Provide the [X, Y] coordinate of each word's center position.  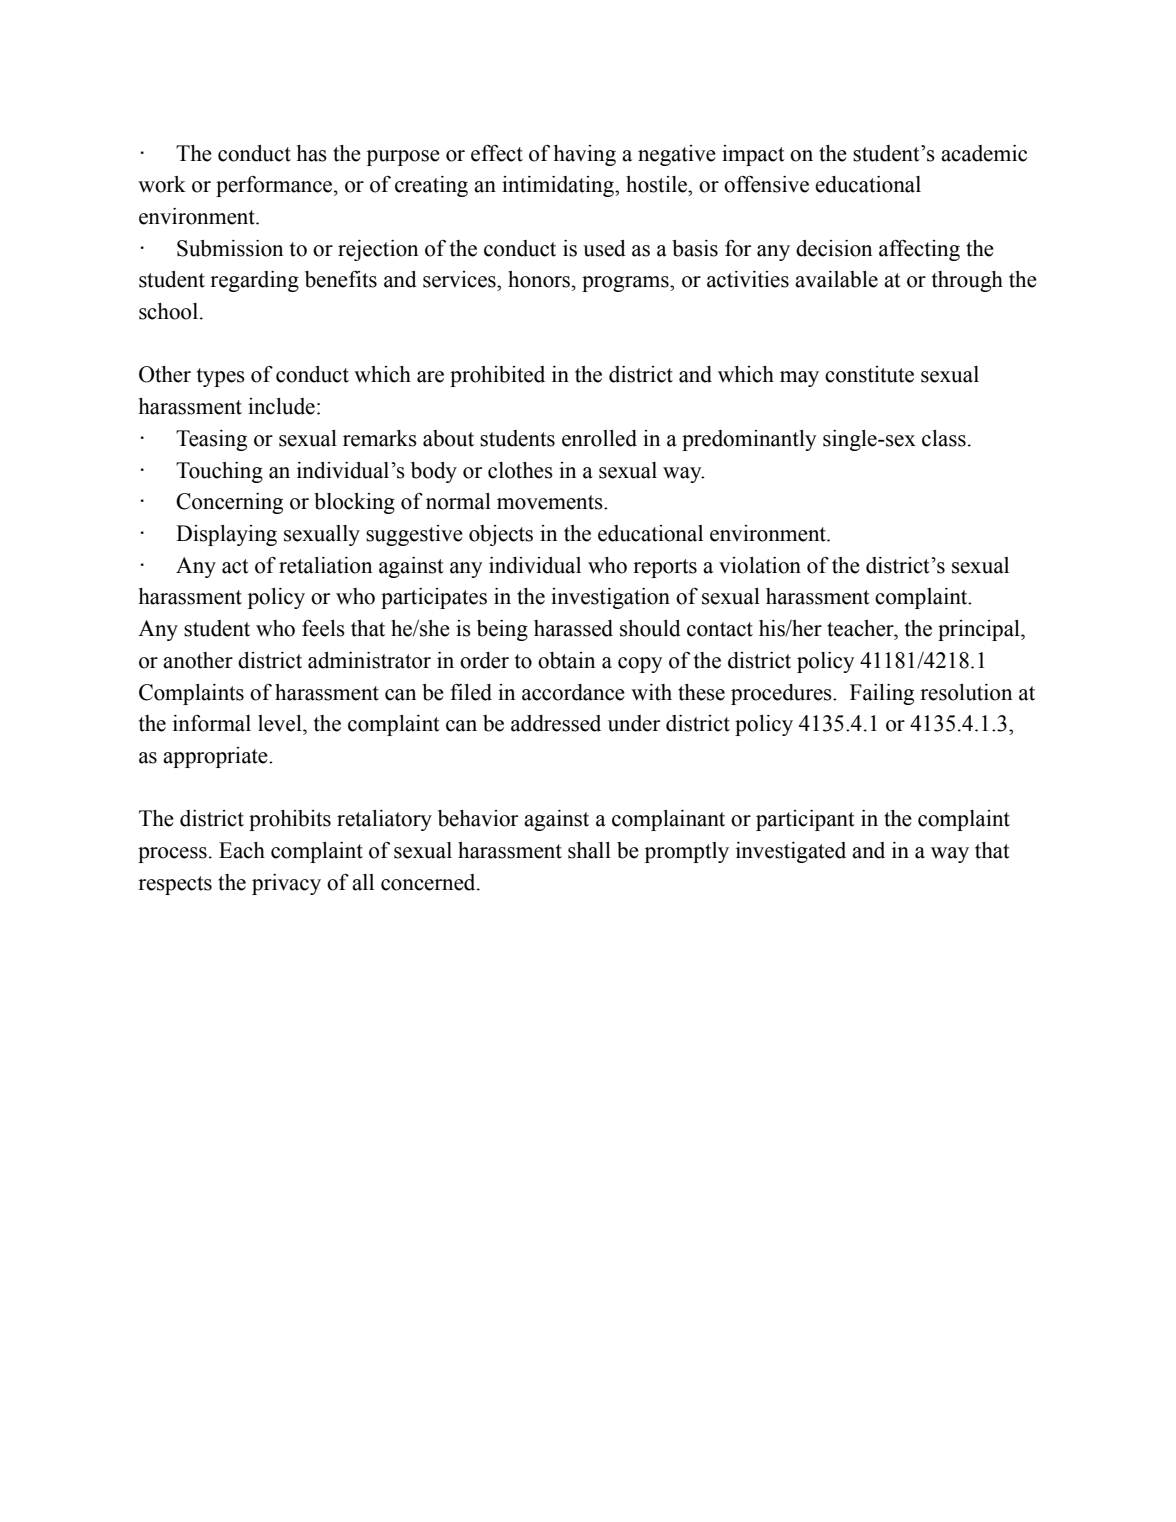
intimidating [559, 186]
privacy [286, 884]
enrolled [599, 438]
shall [589, 850]
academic [984, 153]
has [312, 153]
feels [323, 628]
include [281, 406]
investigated [791, 852]
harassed [573, 628]
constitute [869, 374]
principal [980, 630]
